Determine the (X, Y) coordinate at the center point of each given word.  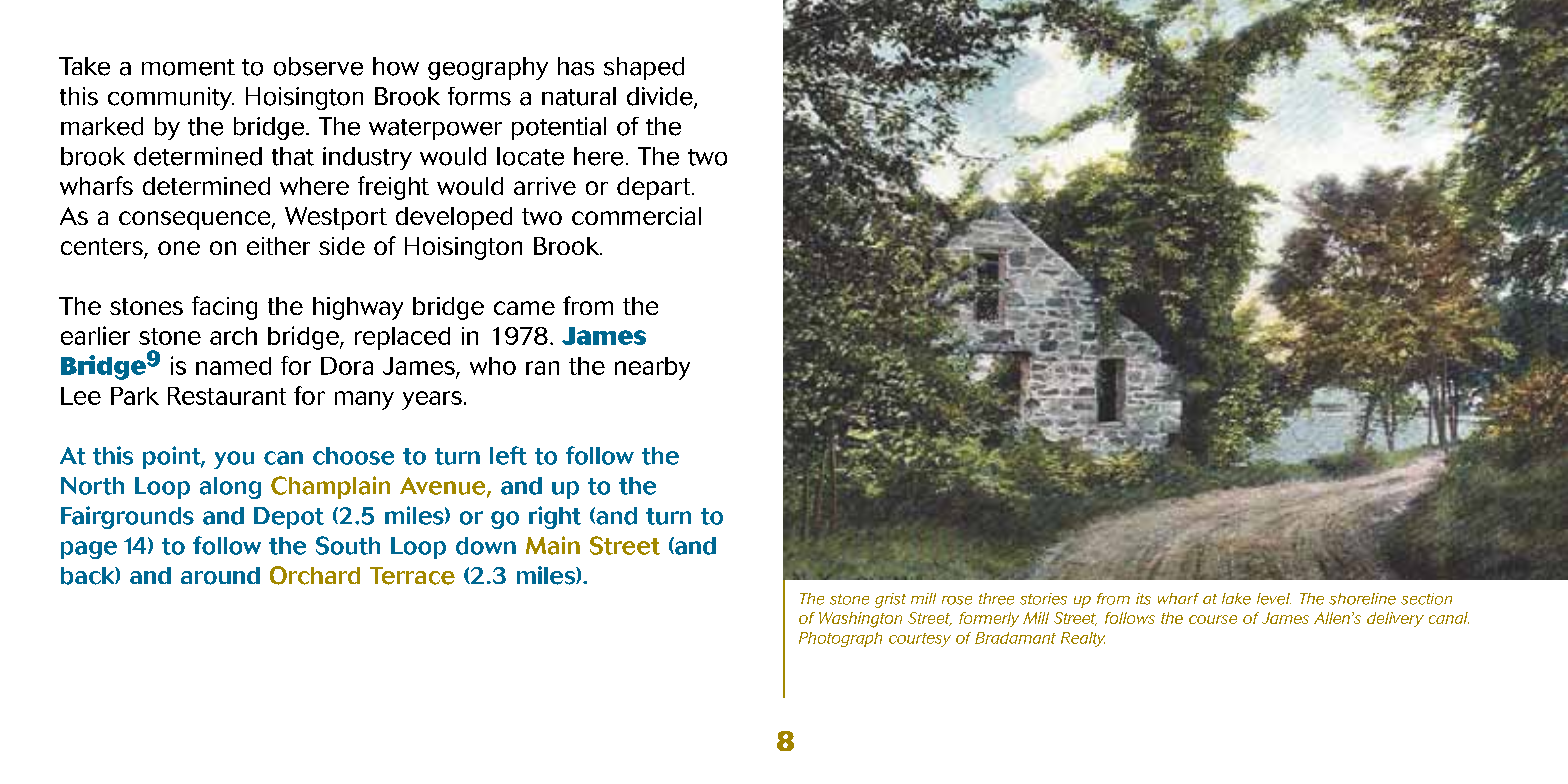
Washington (860, 620)
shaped (644, 68)
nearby (652, 368)
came (524, 308)
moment (188, 67)
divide (661, 97)
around (220, 576)
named (233, 366)
